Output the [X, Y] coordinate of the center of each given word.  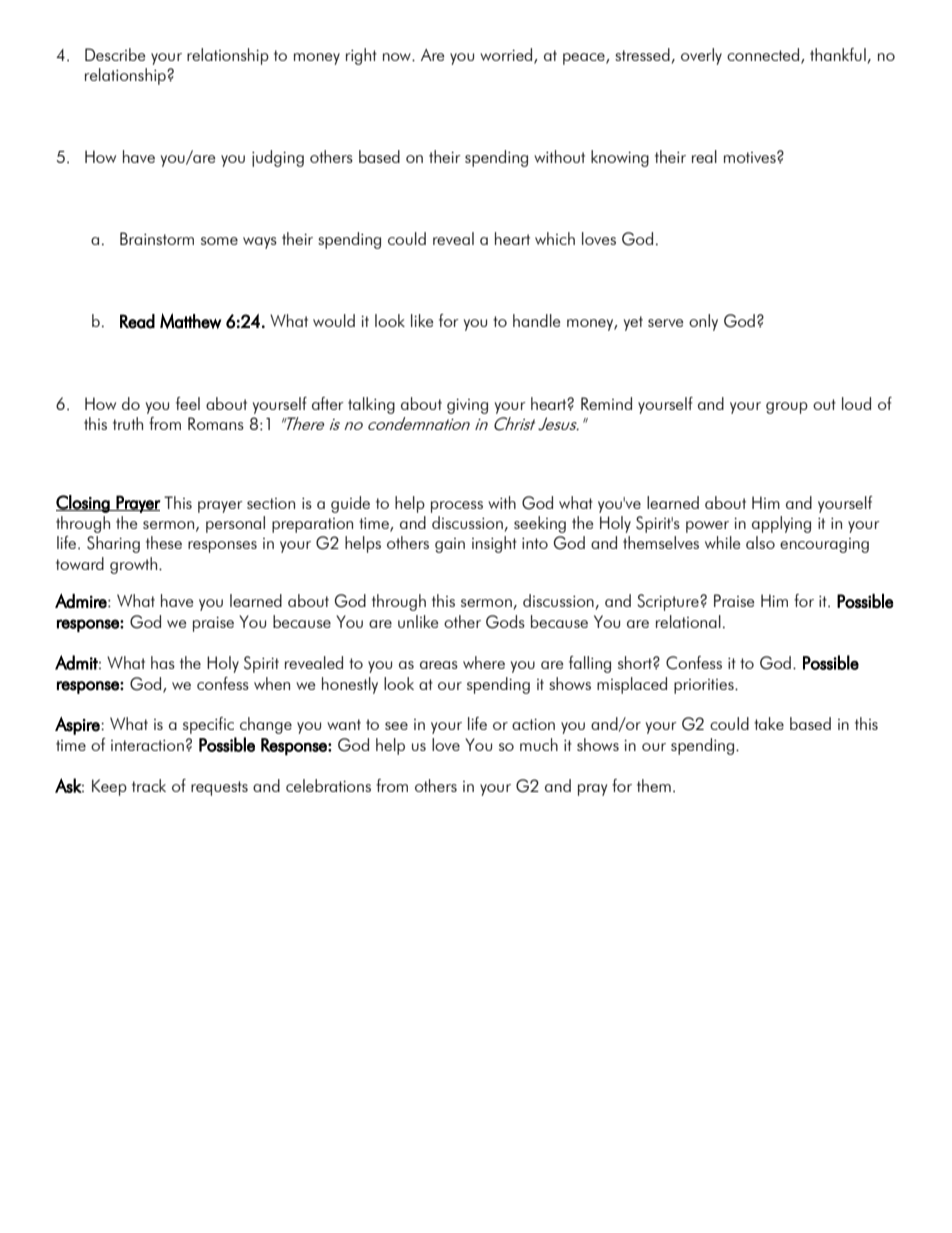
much [539, 744]
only [703, 322]
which [555, 238]
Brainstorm [157, 238]
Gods [505, 622]
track [149, 785]
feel [188, 403]
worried [507, 55]
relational [688, 621]
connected [764, 55]
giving [467, 406]
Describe [115, 54]
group [787, 408]
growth [133, 565]
